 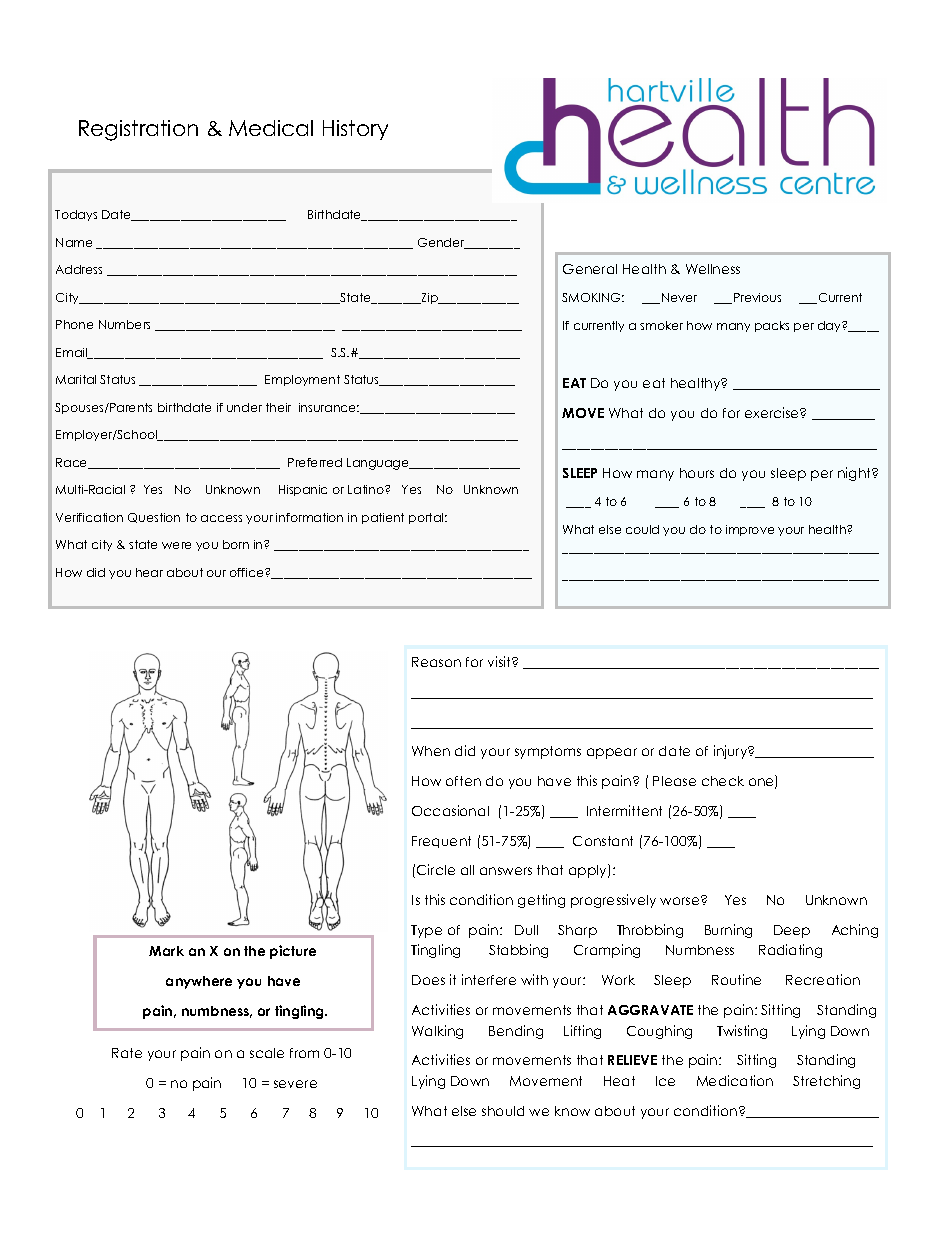 What do you see at coordinates (166, 951) in the screenshot?
I see `Mark` at bounding box center [166, 951].
